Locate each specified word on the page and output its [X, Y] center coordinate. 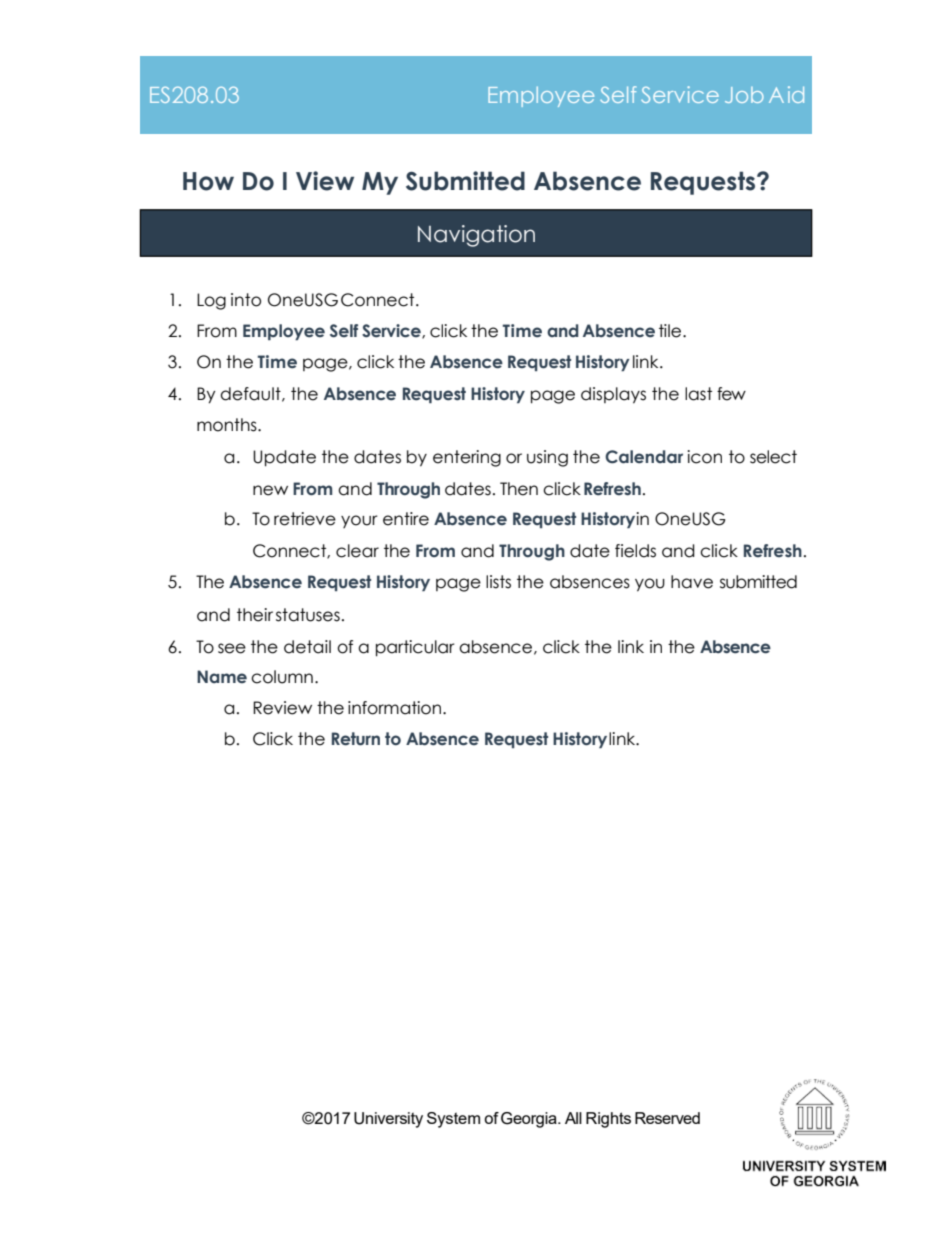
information [396, 708]
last [698, 394]
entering [467, 458]
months [228, 425]
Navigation [476, 236]
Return [356, 739]
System [453, 1120]
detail [307, 647]
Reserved [667, 1118]
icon [704, 457]
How [208, 181]
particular [415, 648]
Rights [608, 1120]
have [692, 582]
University [388, 1120]
